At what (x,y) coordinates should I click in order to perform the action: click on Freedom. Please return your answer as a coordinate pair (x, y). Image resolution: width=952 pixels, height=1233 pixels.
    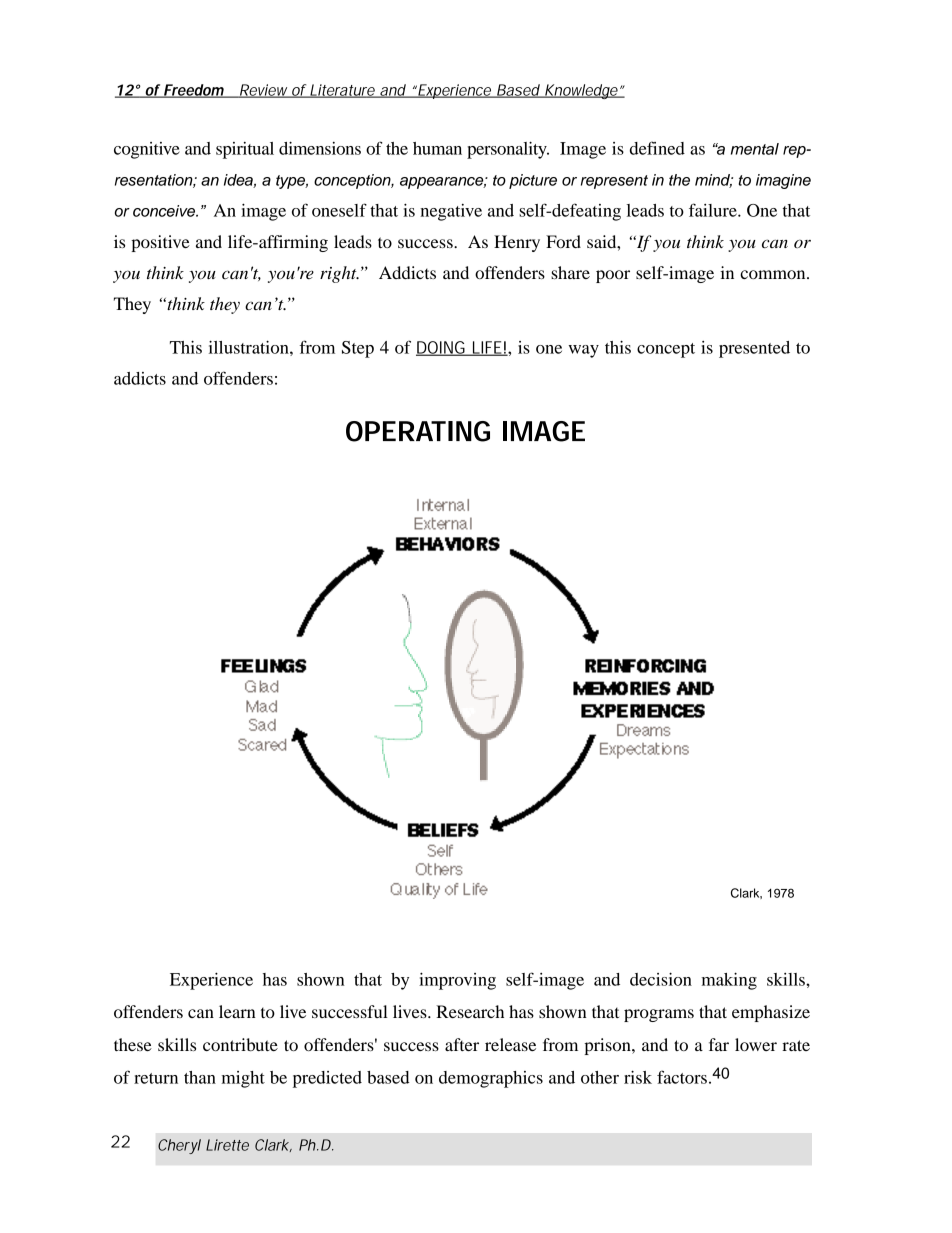
    Looking at the image, I should click on (193, 91).
